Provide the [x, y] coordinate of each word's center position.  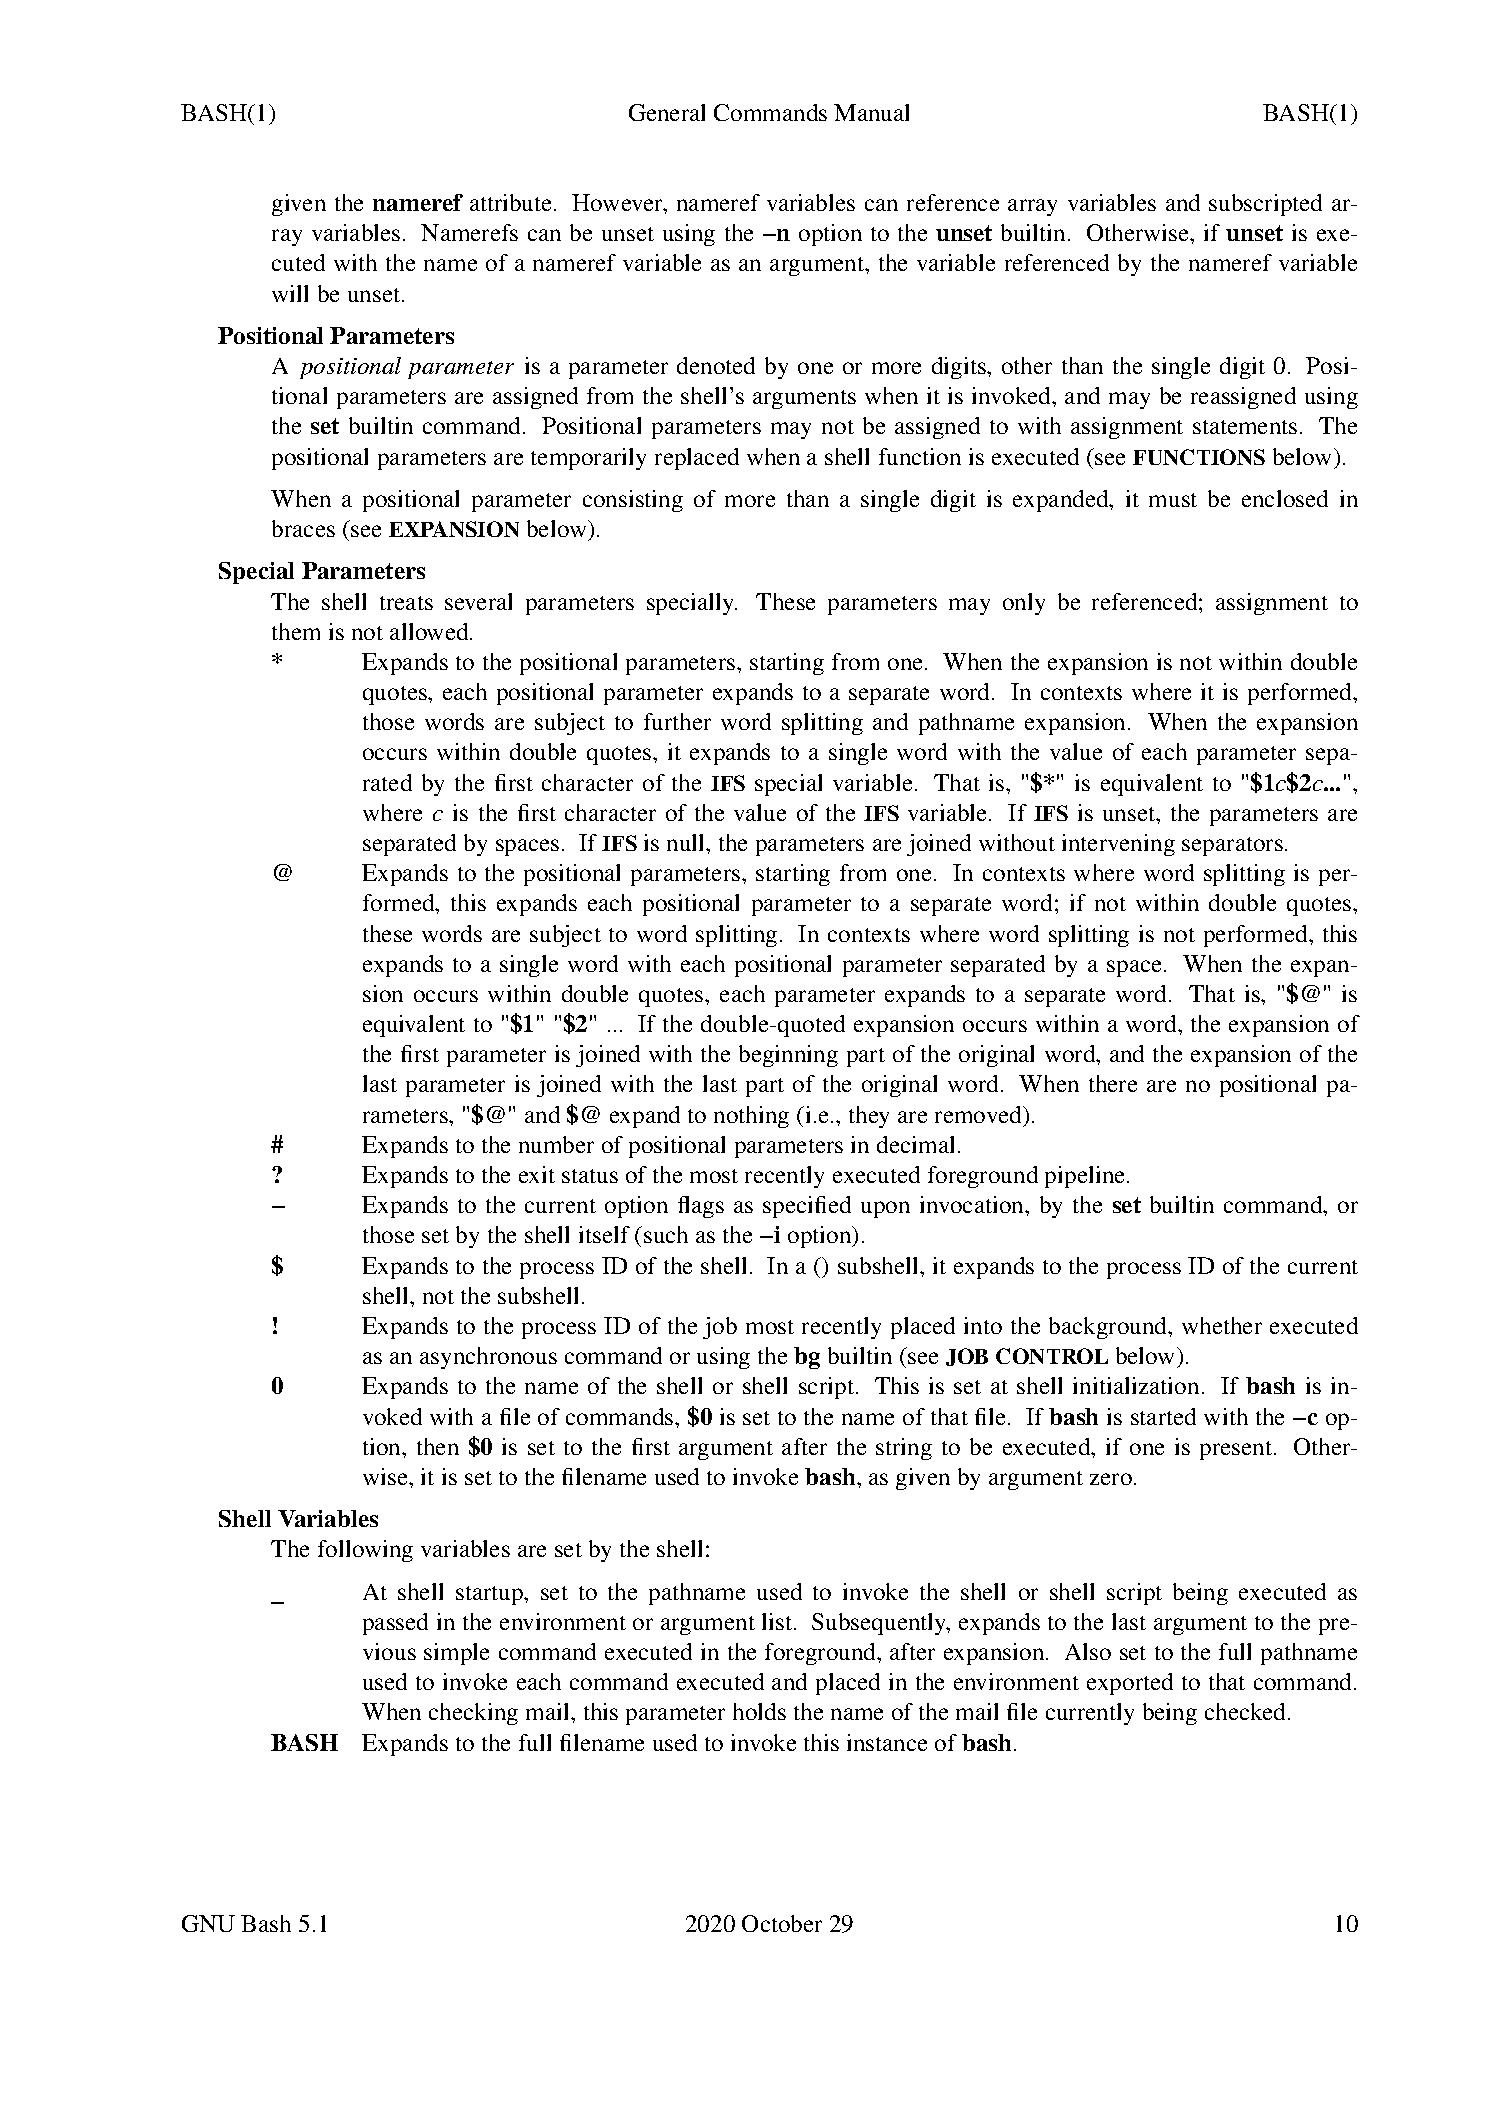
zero [1111, 1479]
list [778, 1621]
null [687, 842]
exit [537, 1174]
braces [303, 528]
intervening [1118, 845]
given [299, 205]
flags [701, 1207]
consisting [633, 501]
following [365, 1551]
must [1173, 500]
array [1032, 207]
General [667, 112]
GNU [208, 1923]
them [296, 631]
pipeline [1086, 1177]
